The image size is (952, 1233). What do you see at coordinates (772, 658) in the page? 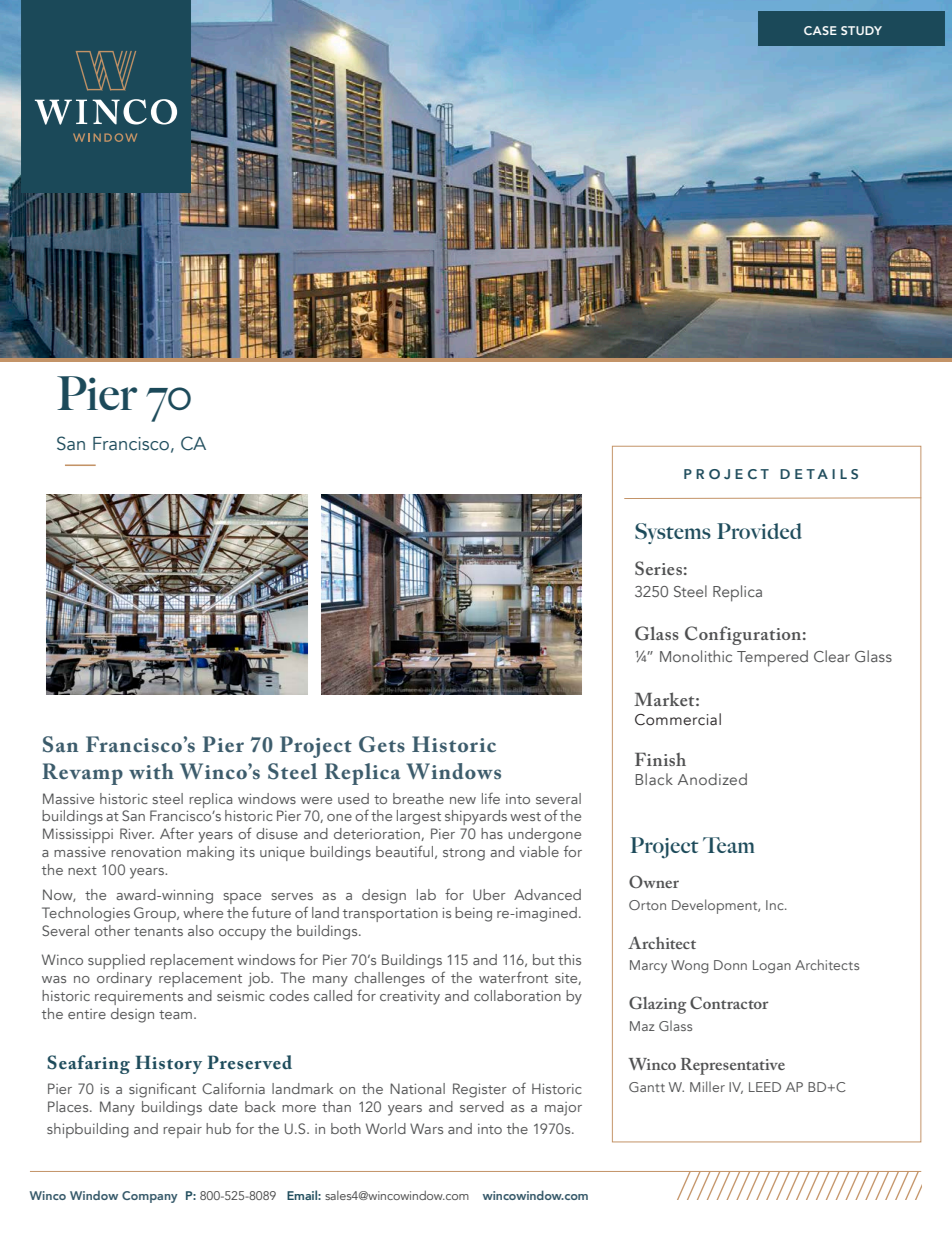
I see `Tempered` at bounding box center [772, 658].
